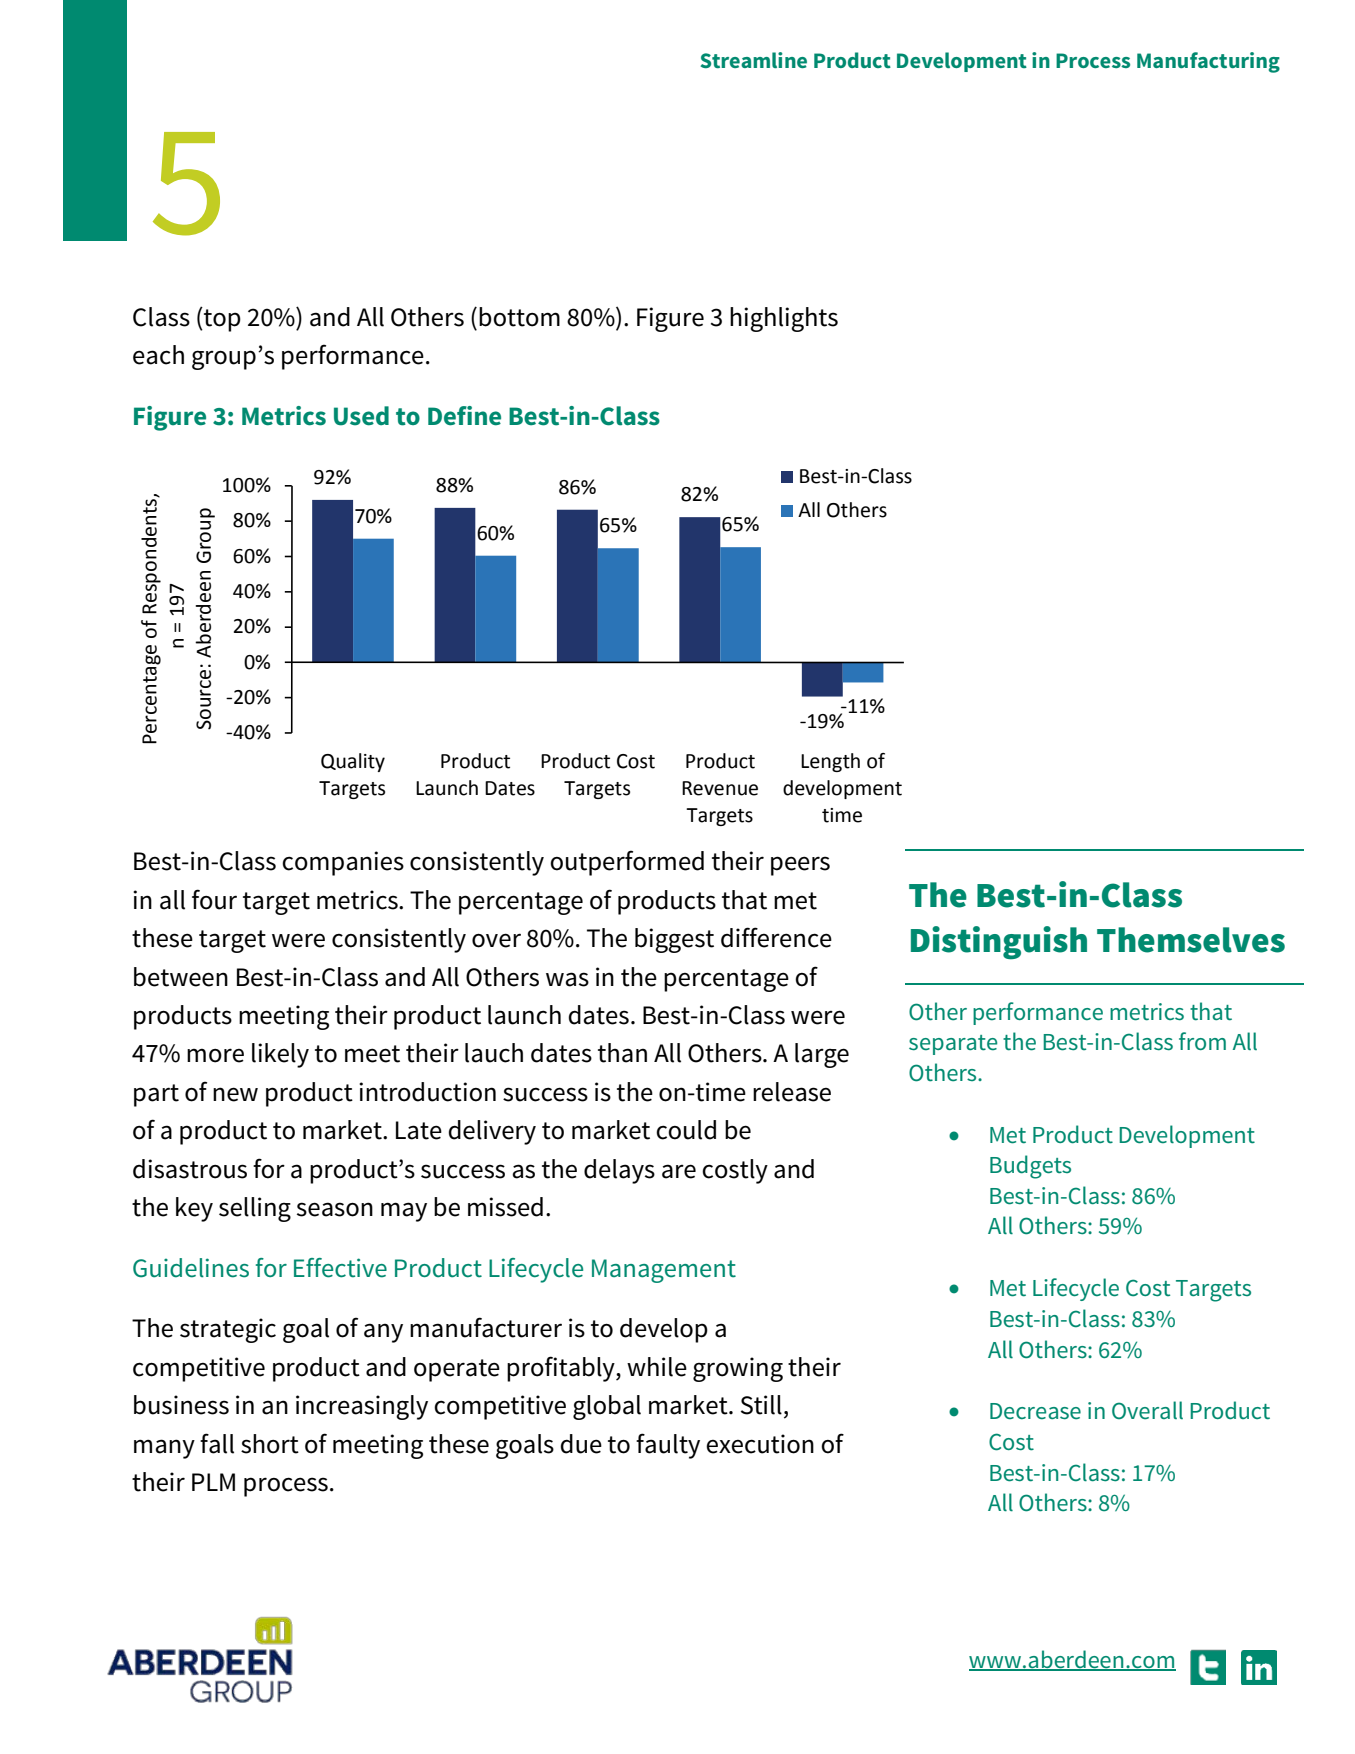  Describe the element at coordinates (1035, 1411) in the page. I see `Decrease` at that location.
